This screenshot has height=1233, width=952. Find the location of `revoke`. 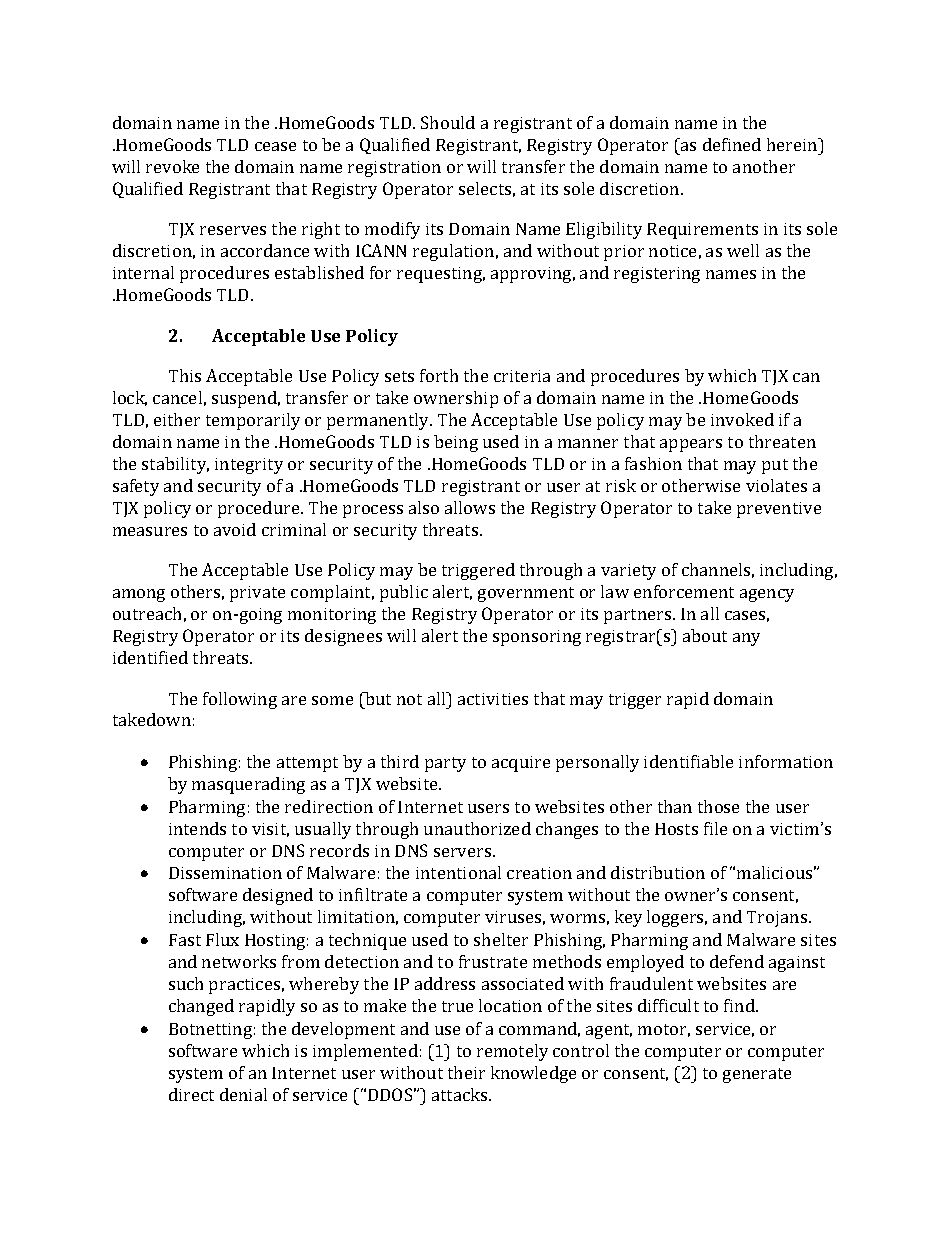

revoke is located at coordinates (172, 166).
